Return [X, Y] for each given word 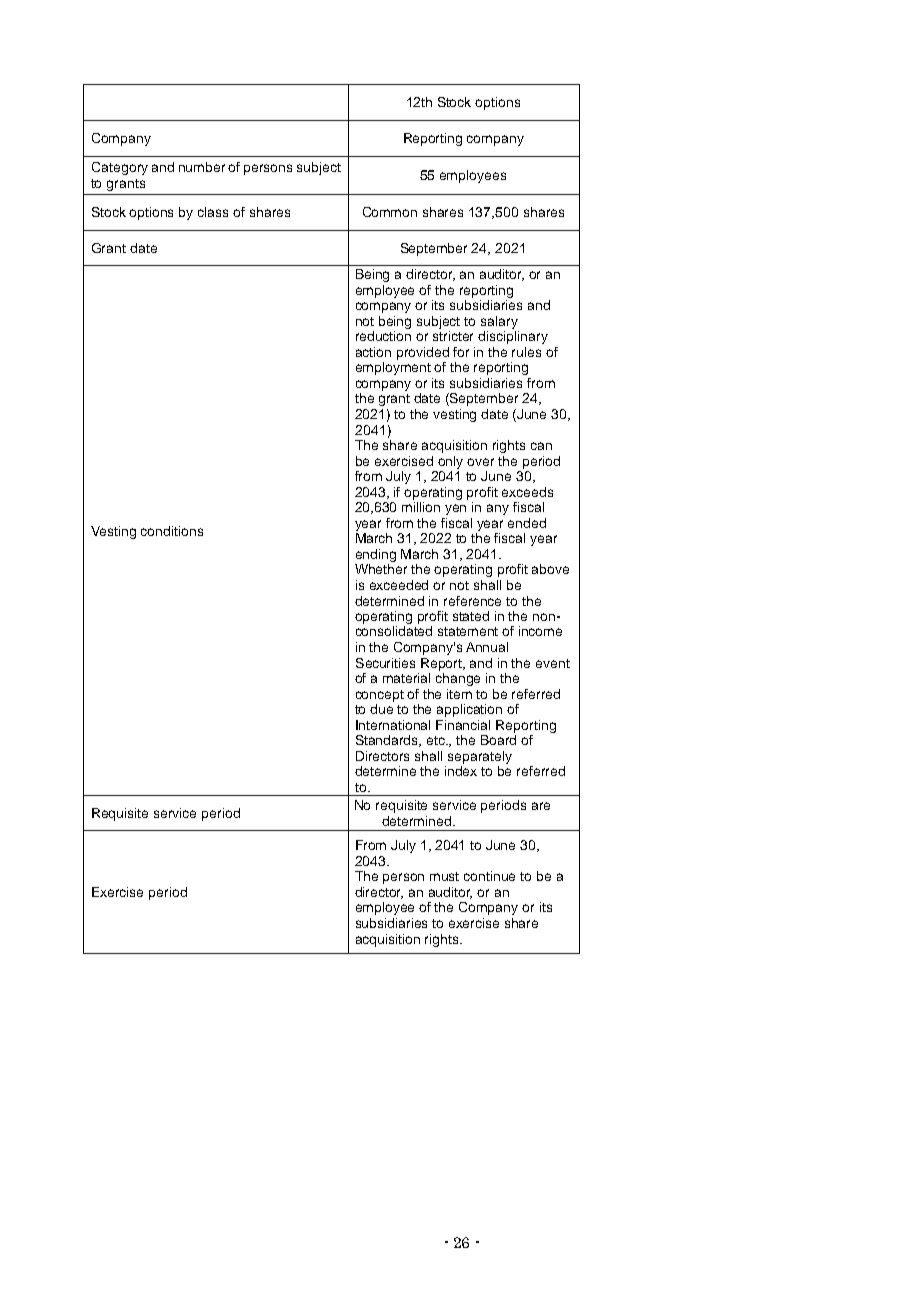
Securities [385, 663]
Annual [487, 647]
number [202, 167]
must [444, 876]
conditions [172, 531]
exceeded [399, 585]
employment [393, 368]
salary [499, 322]
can [541, 446]
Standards [388, 741]
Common [390, 212]
